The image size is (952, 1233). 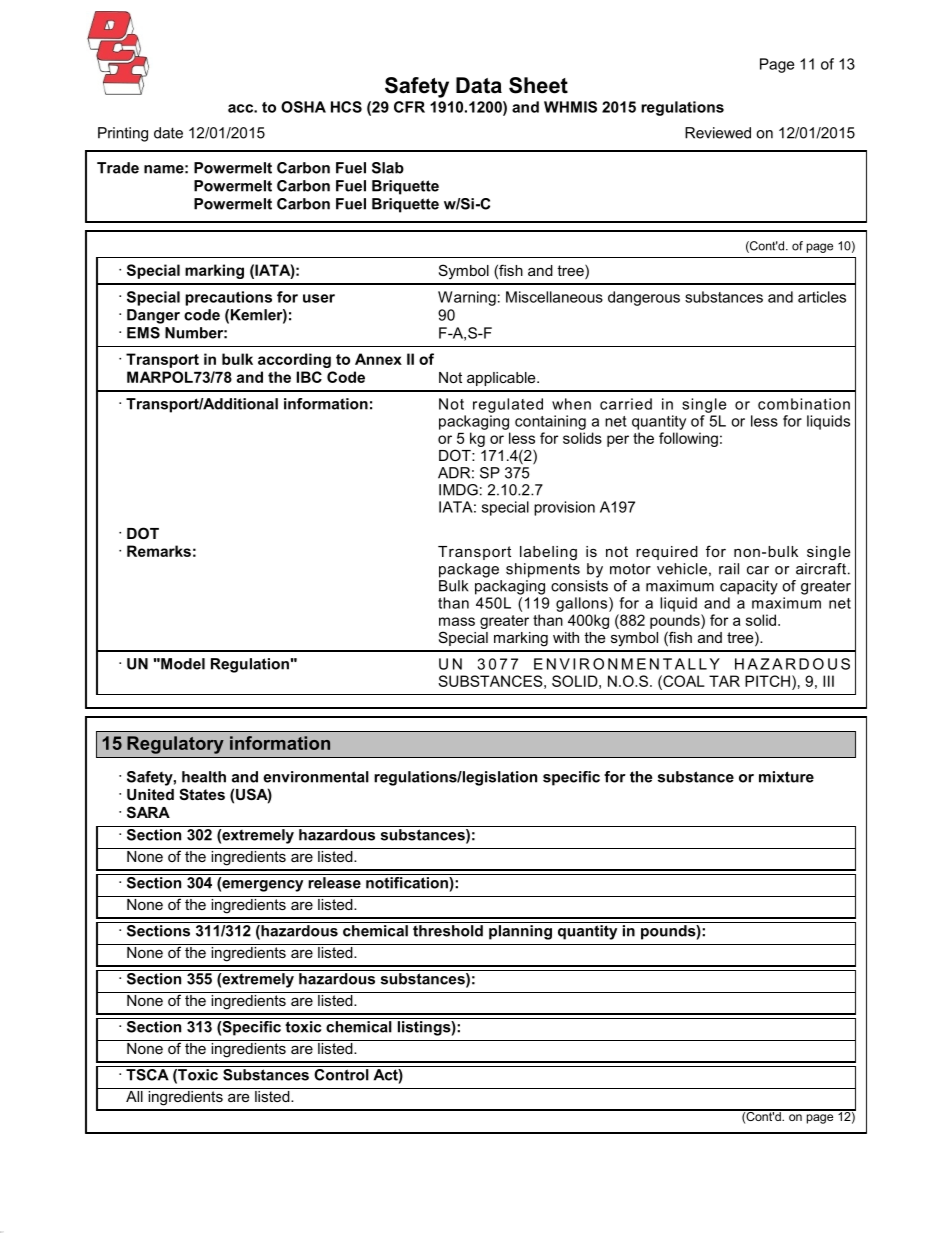 What do you see at coordinates (159, 551) in the page?
I see `Remarks` at bounding box center [159, 551].
